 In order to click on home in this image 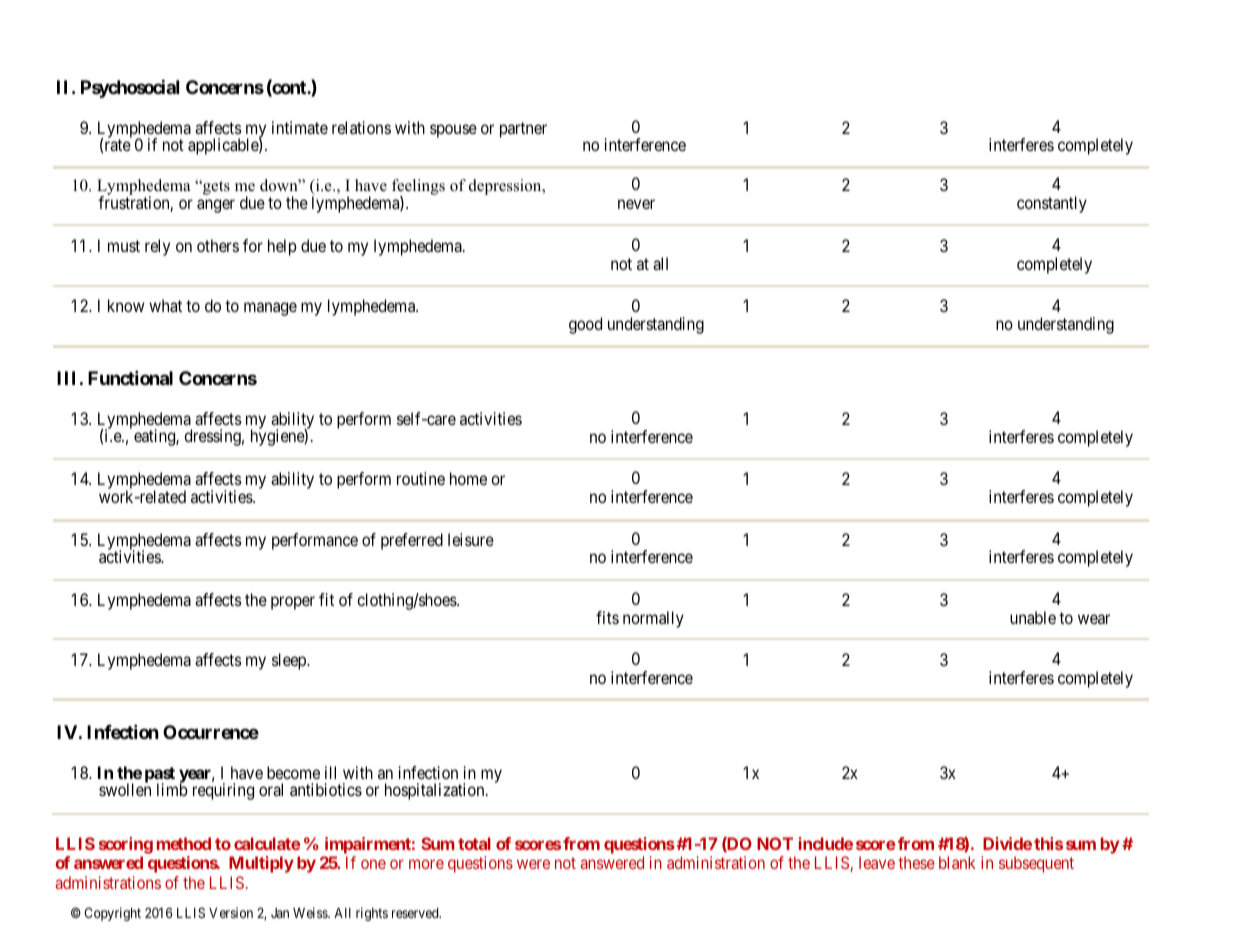, I will do `click(468, 478)`.
